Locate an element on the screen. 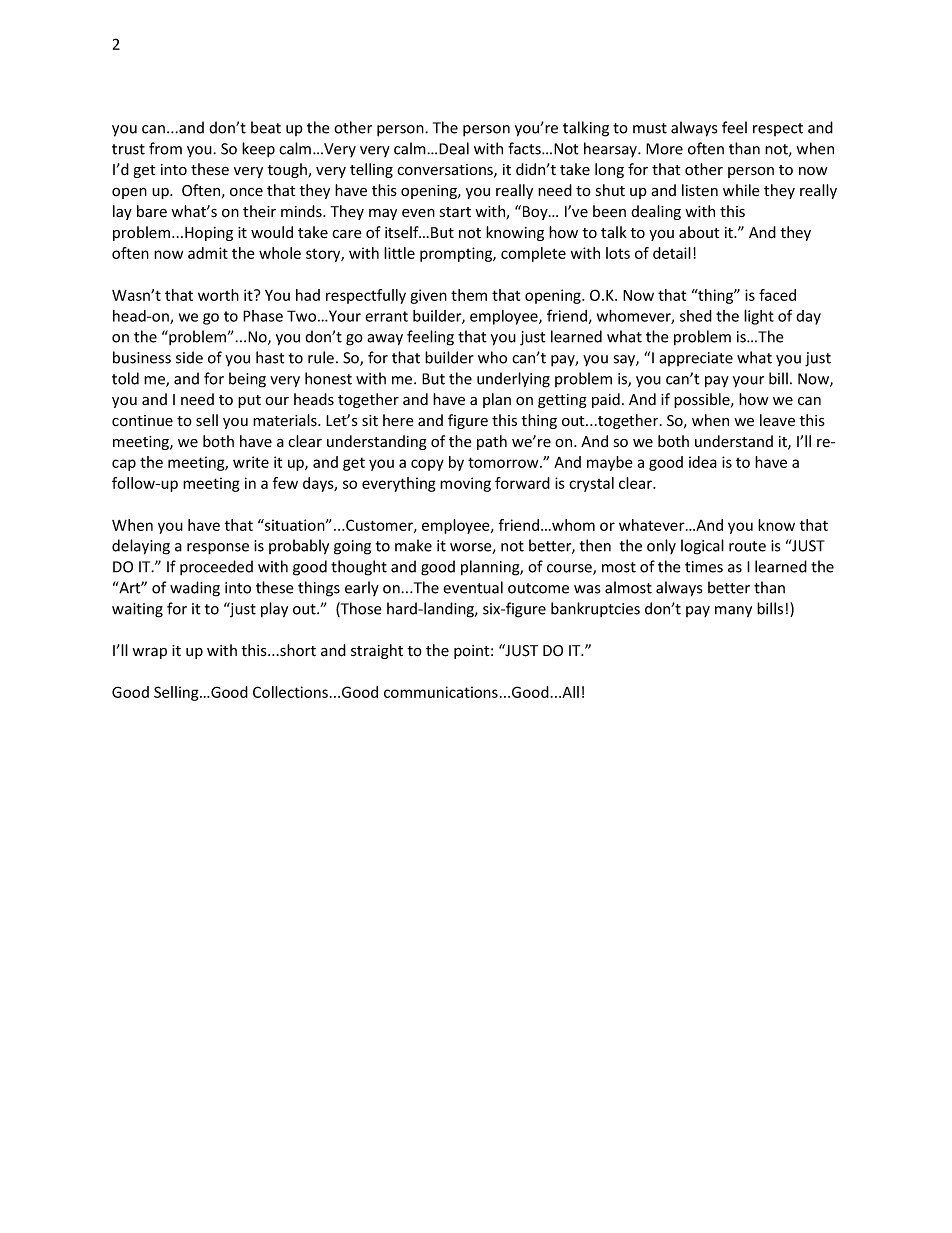 Image resolution: width=952 pixels, height=1233 pixels. logical is located at coordinates (702, 547).
